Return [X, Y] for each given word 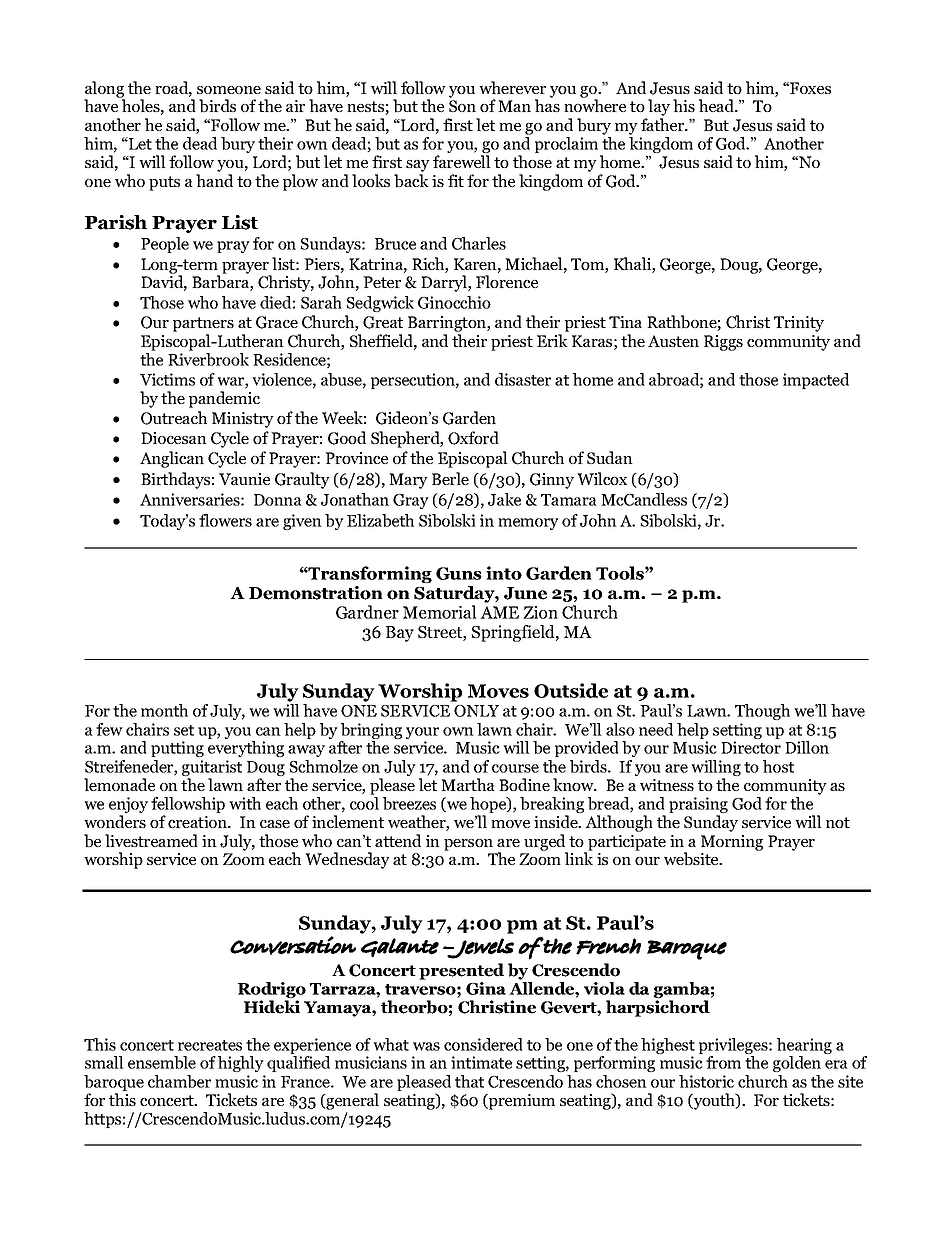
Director [751, 747]
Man [514, 106]
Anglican [172, 459]
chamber [179, 1081]
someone [229, 90]
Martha [468, 784]
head [717, 105]
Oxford [473, 438]
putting [177, 749]
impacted [816, 381]
